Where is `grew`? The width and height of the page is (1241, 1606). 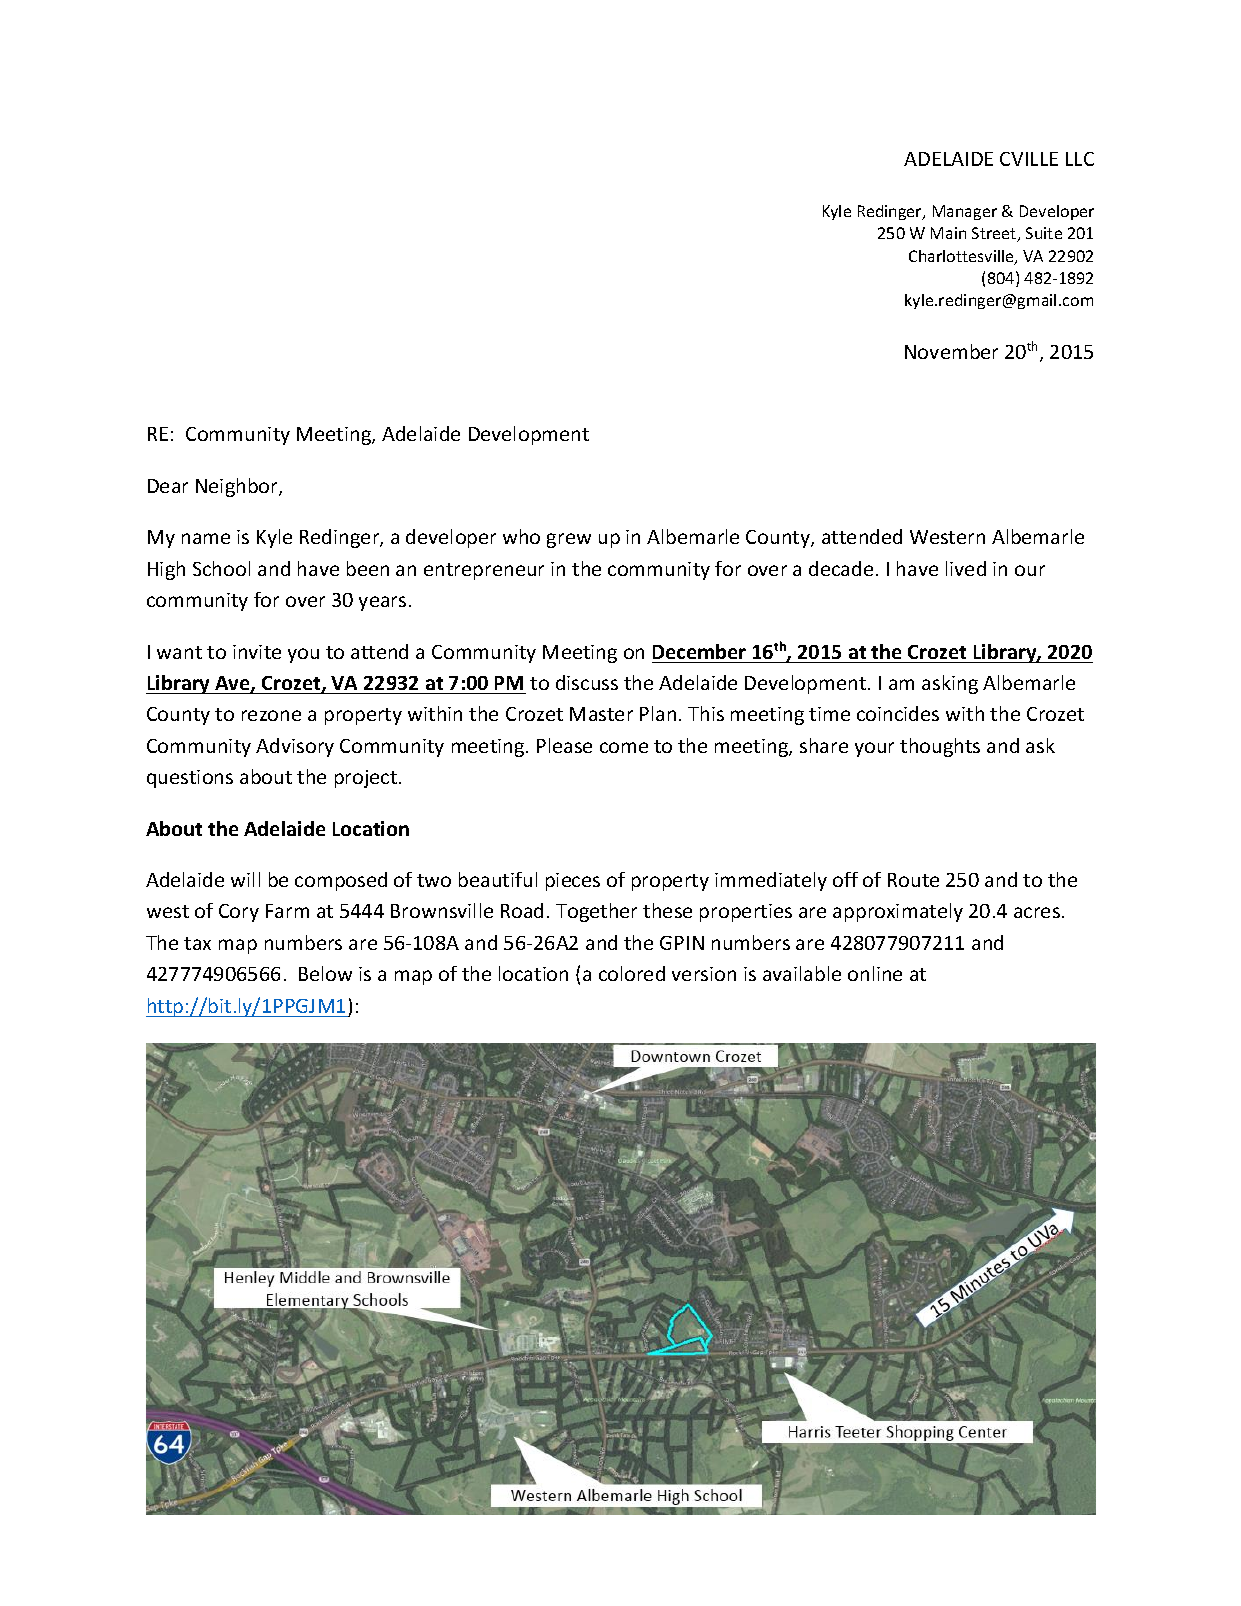 grew is located at coordinates (569, 540).
